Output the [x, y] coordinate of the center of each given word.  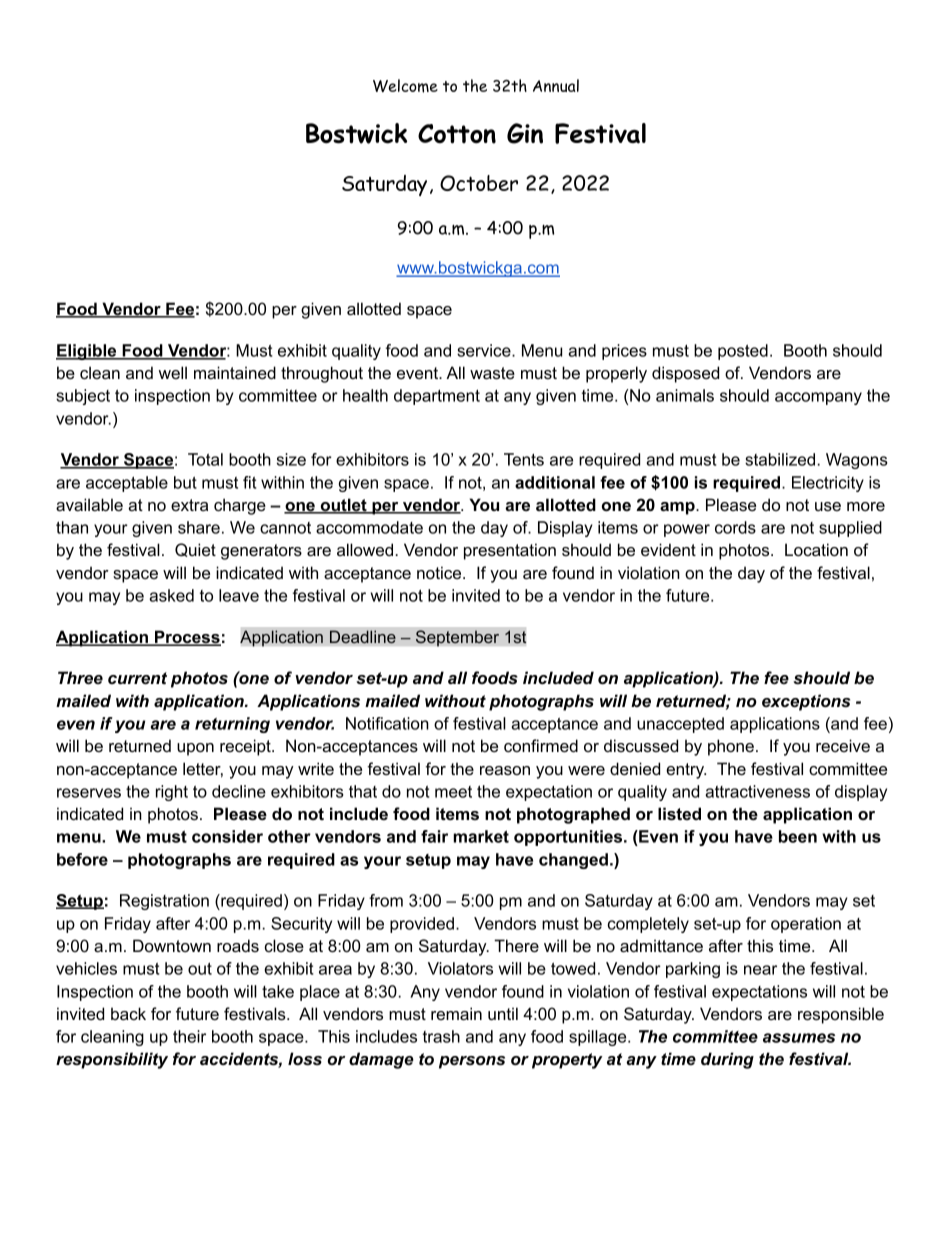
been [798, 836]
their [189, 1036]
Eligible [87, 352]
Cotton [457, 134]
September [457, 638]
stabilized [781, 459]
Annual [556, 85]
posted [743, 352]
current [137, 678]
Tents [524, 459]
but [185, 482]
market [481, 836]
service [485, 350]
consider [227, 836]
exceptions [806, 702]
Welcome [405, 86]
